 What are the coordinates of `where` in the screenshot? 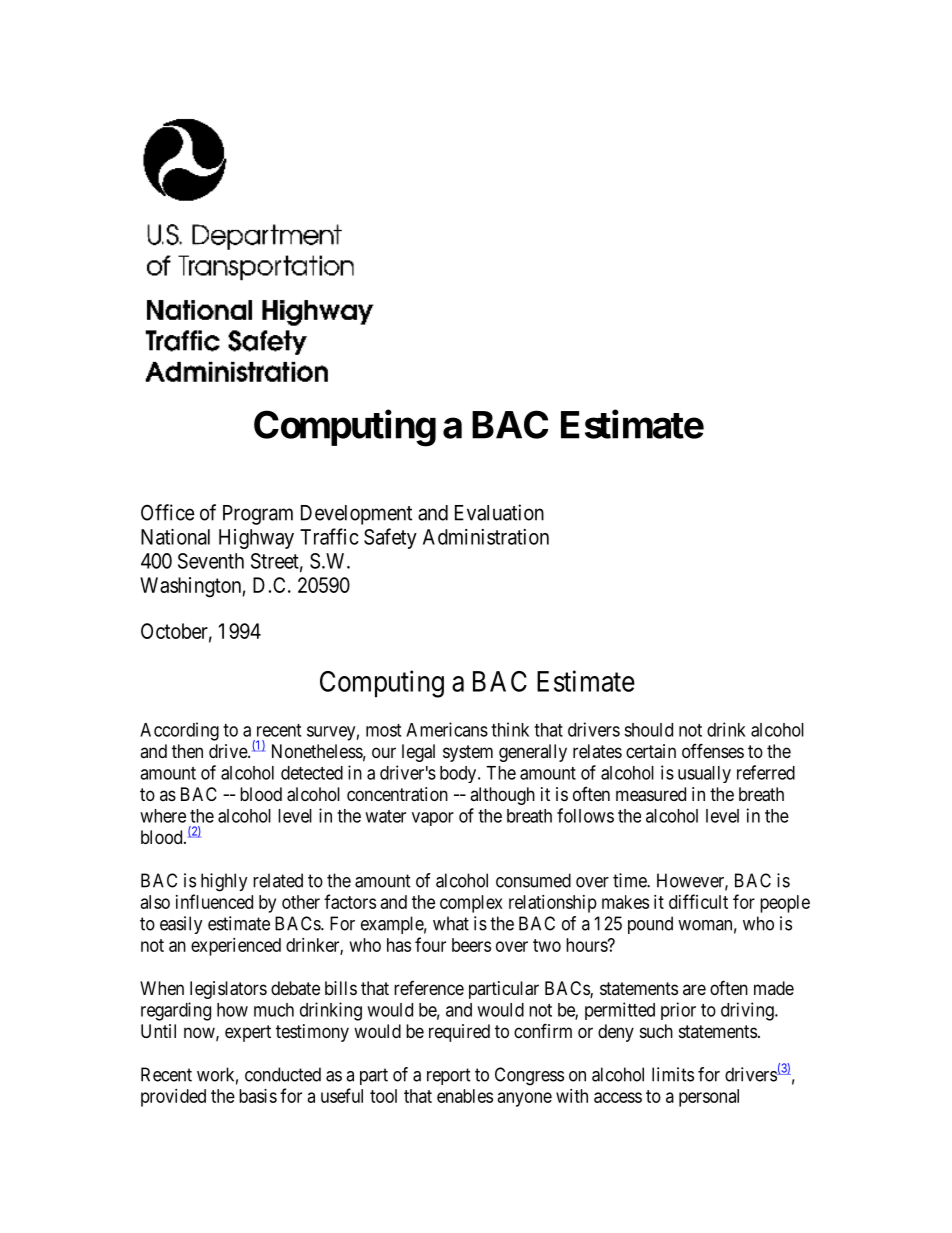 It's located at (163, 816).
